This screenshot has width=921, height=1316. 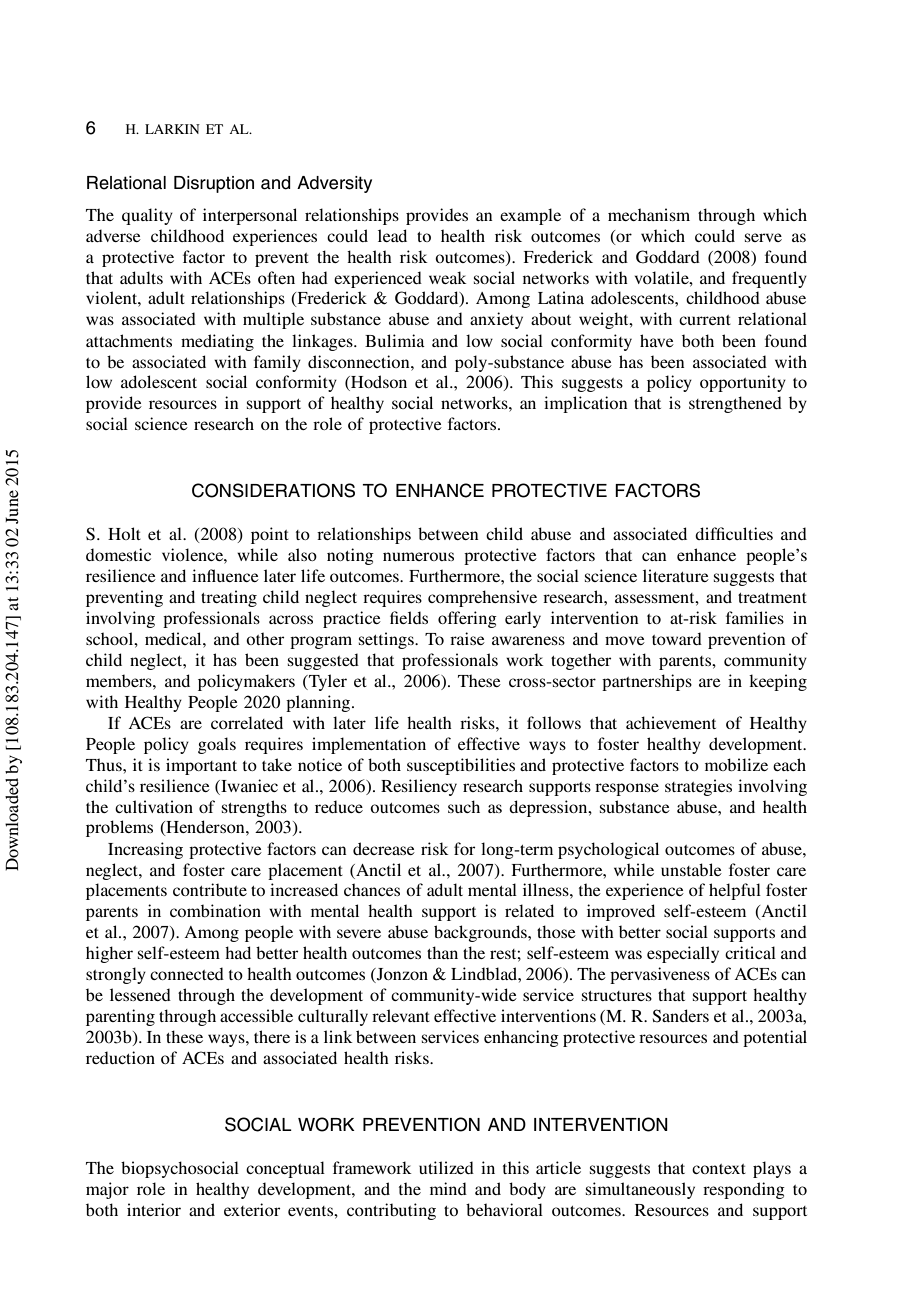 I want to click on interior, so click(x=154, y=1209).
